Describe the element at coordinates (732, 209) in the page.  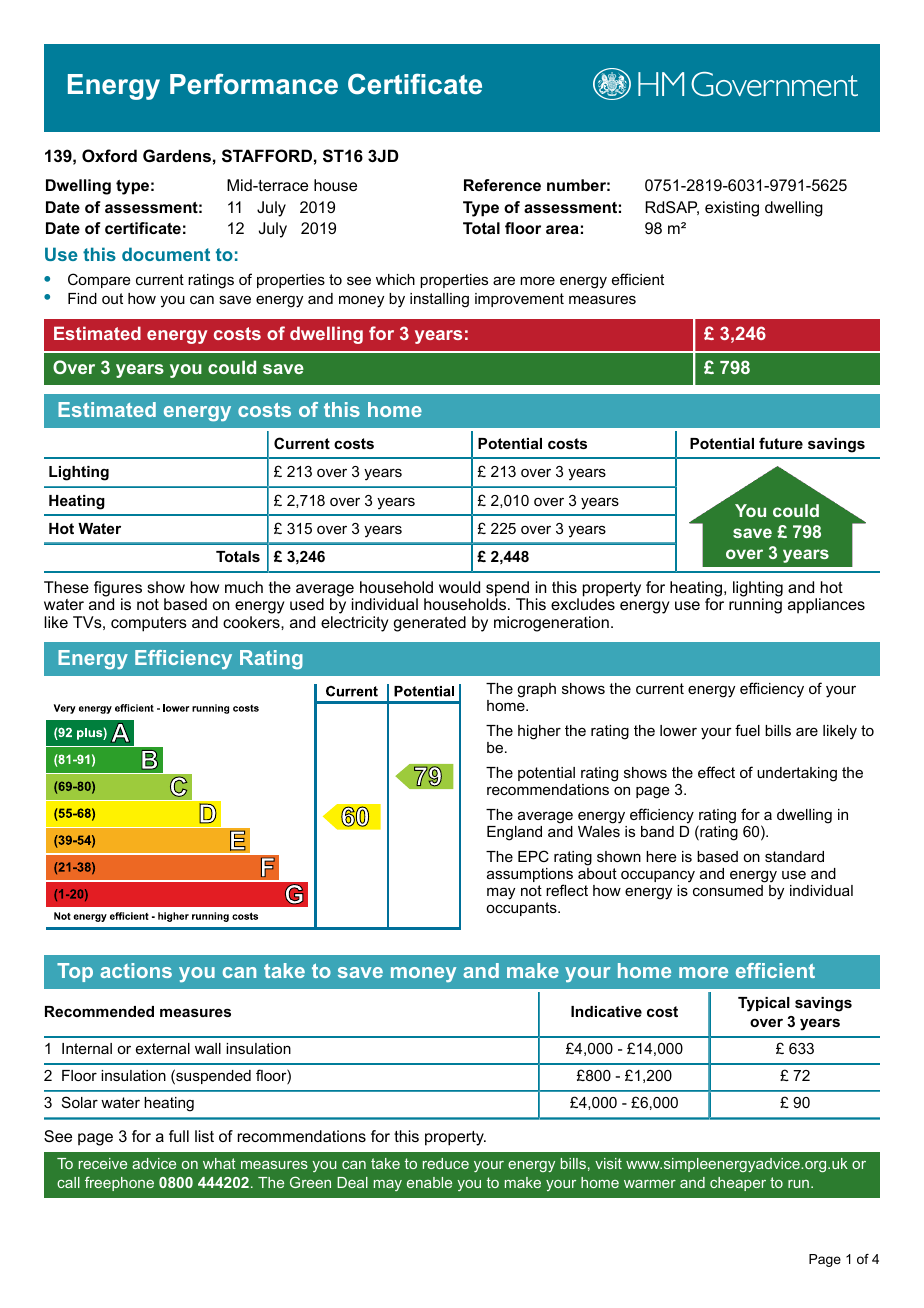
I see `existing` at that location.
